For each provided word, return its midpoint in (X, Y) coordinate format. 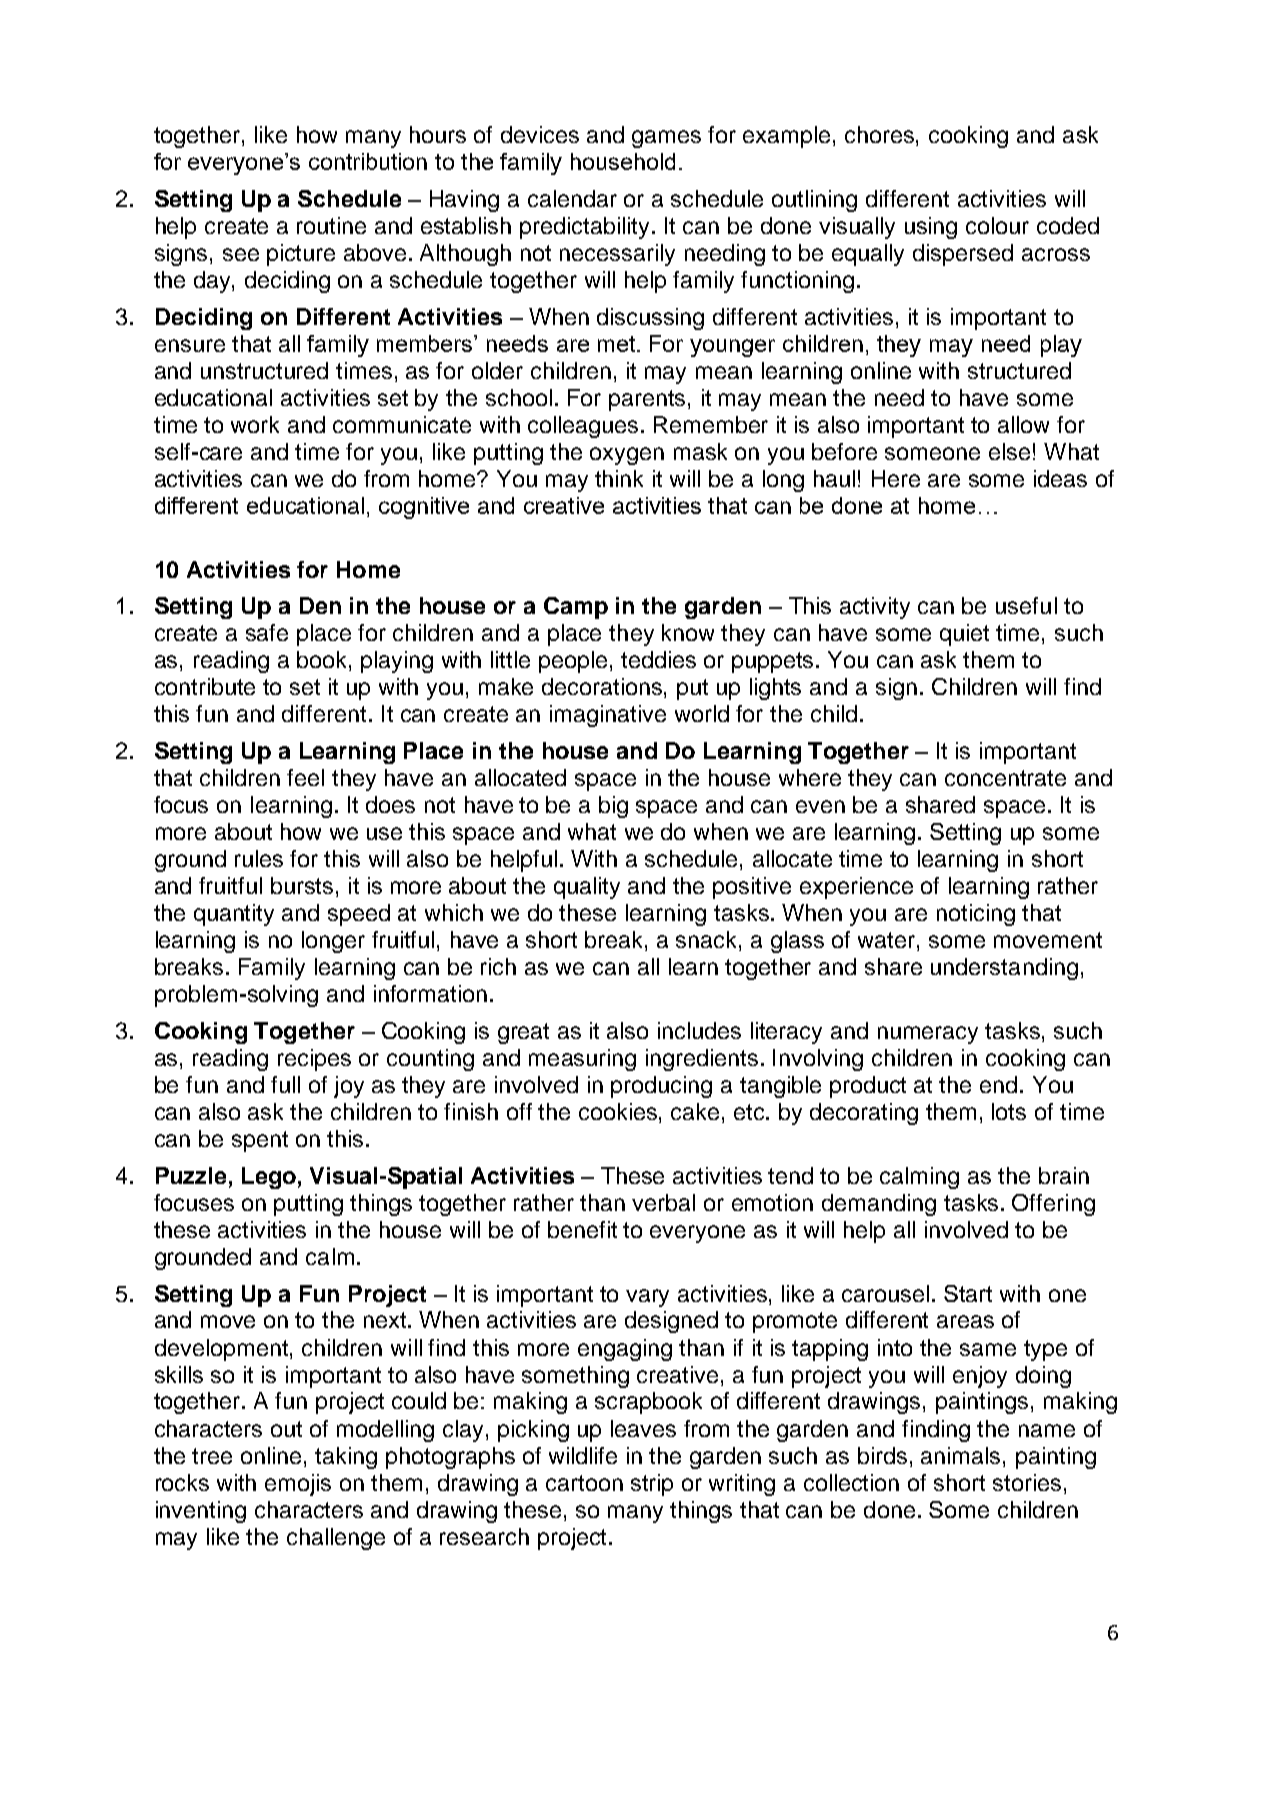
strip (652, 1485)
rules (259, 858)
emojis (298, 1485)
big (613, 807)
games (666, 139)
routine (331, 225)
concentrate (1005, 778)
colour (997, 225)
